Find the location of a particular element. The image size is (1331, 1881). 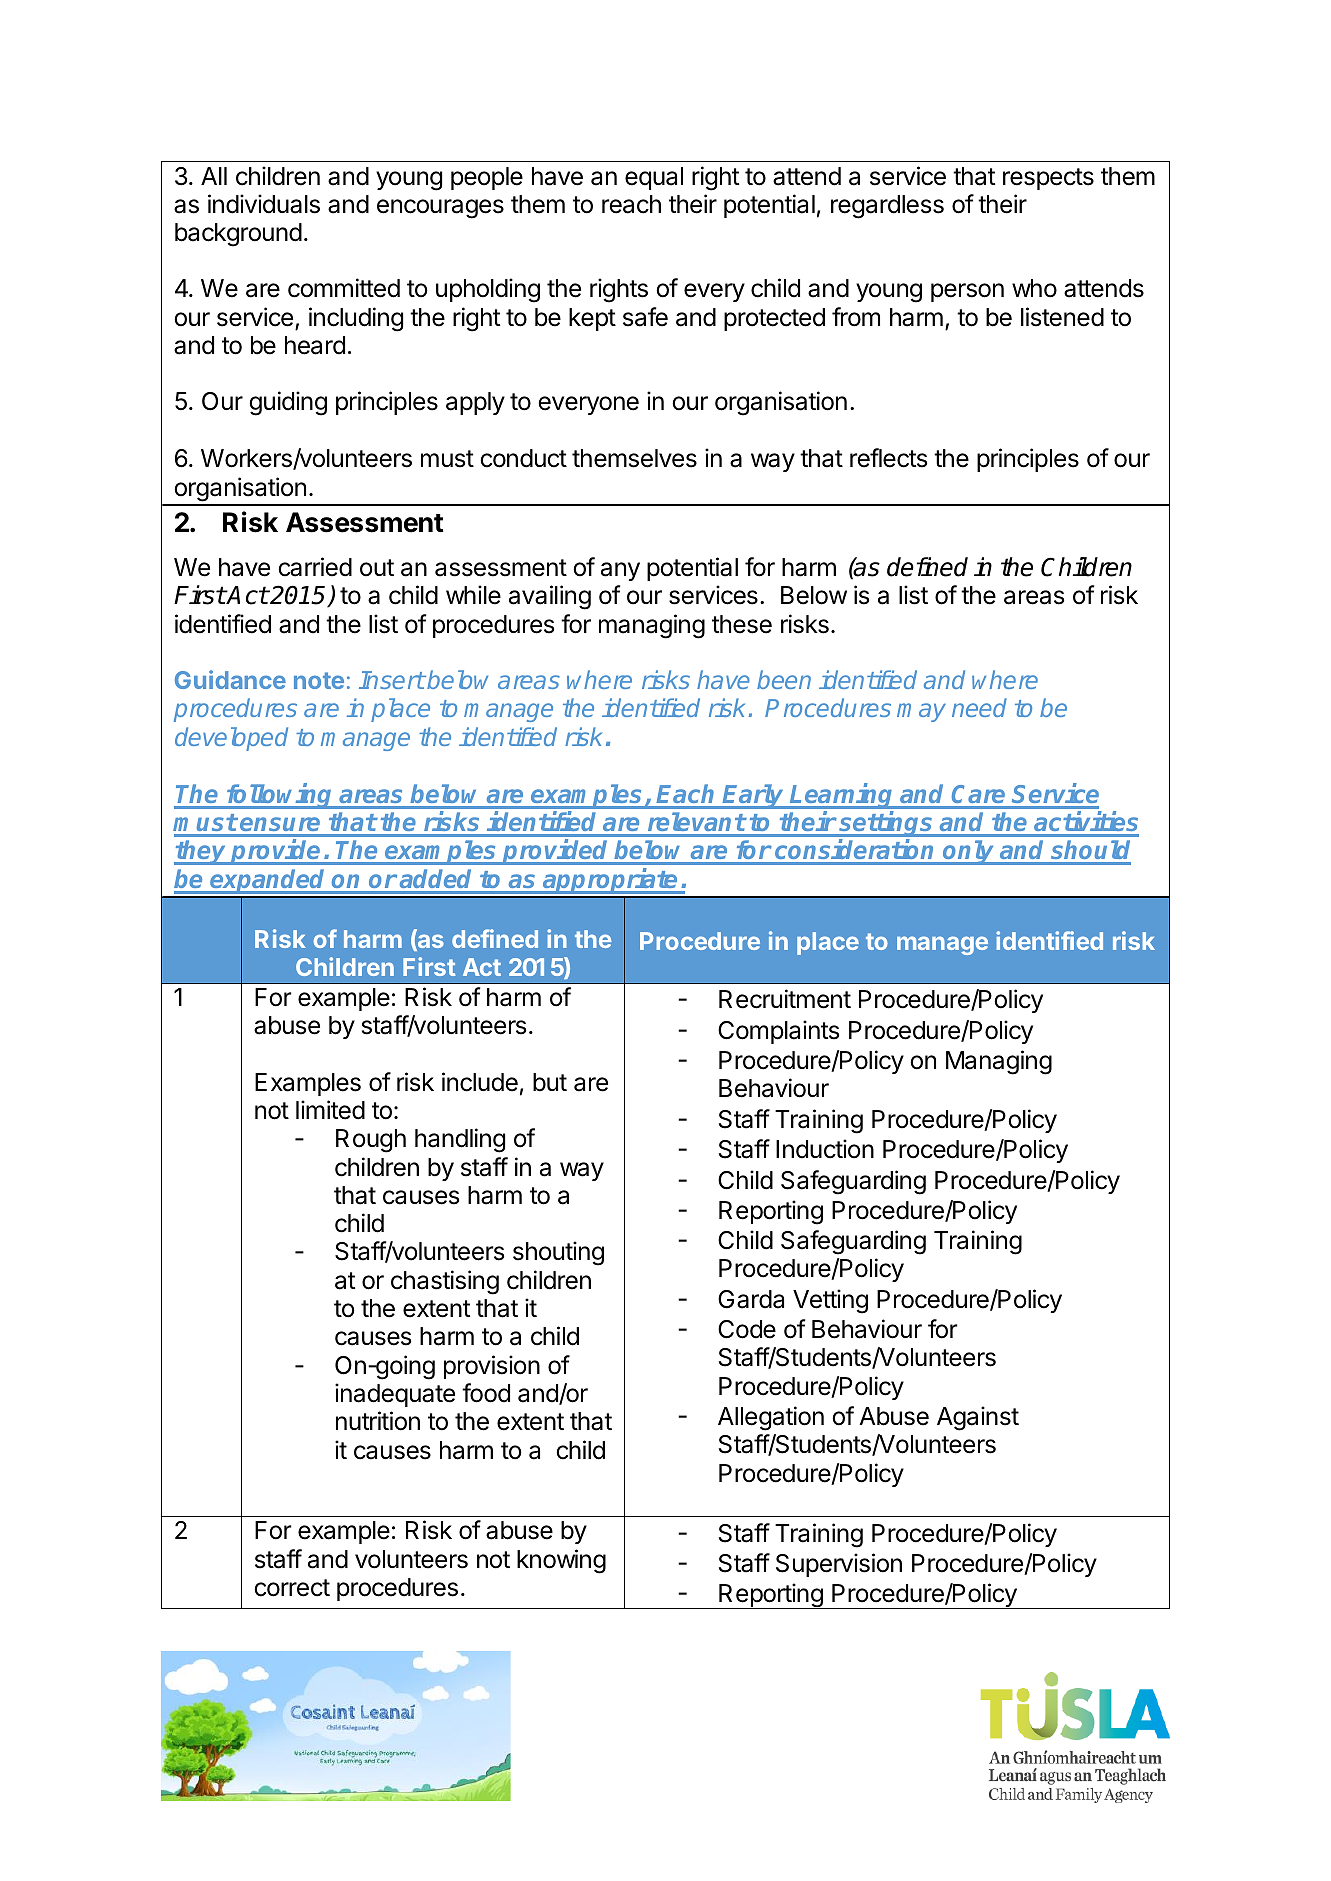

Supervision is located at coordinates (839, 1565).
